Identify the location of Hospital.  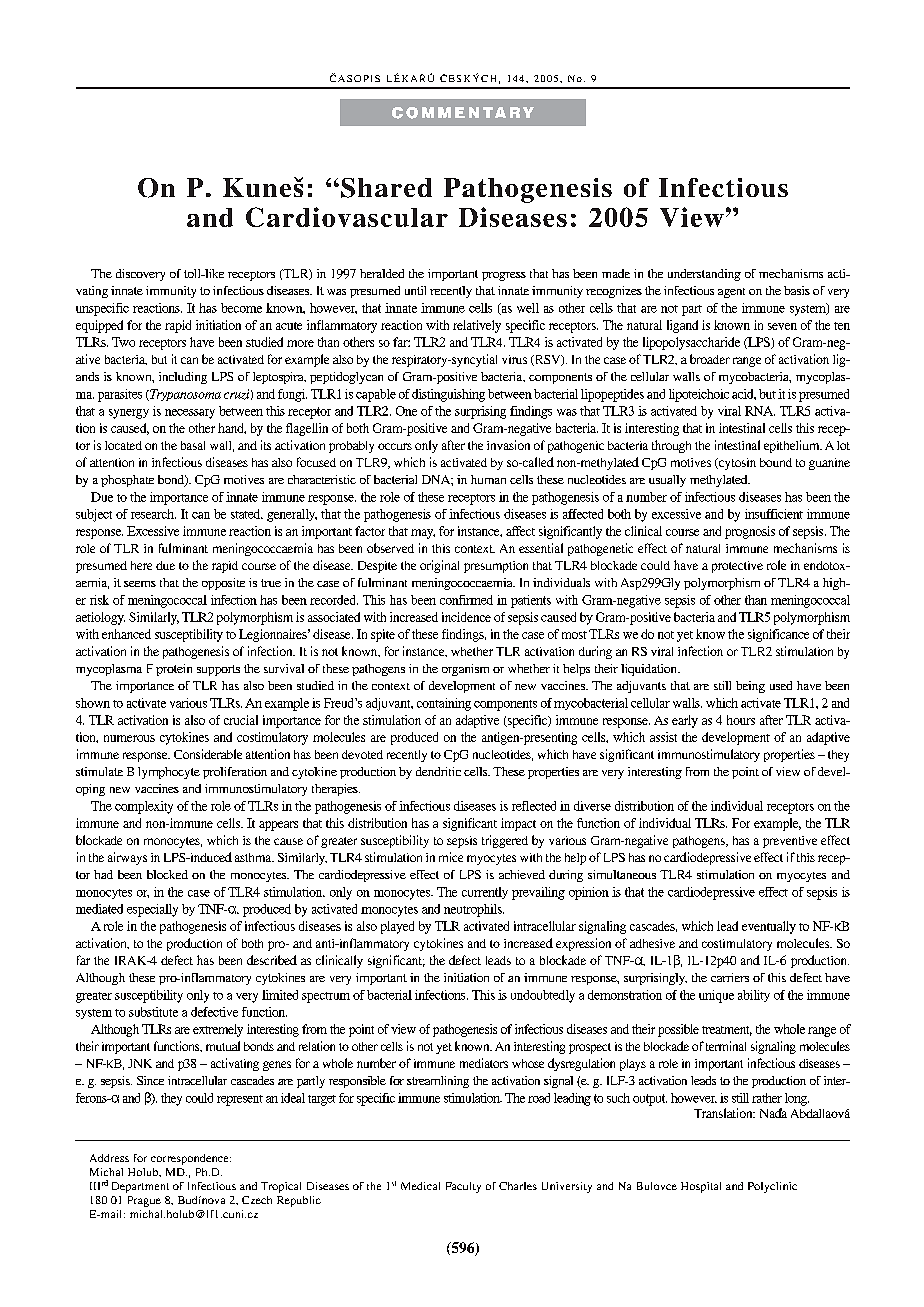
(701, 1187).
